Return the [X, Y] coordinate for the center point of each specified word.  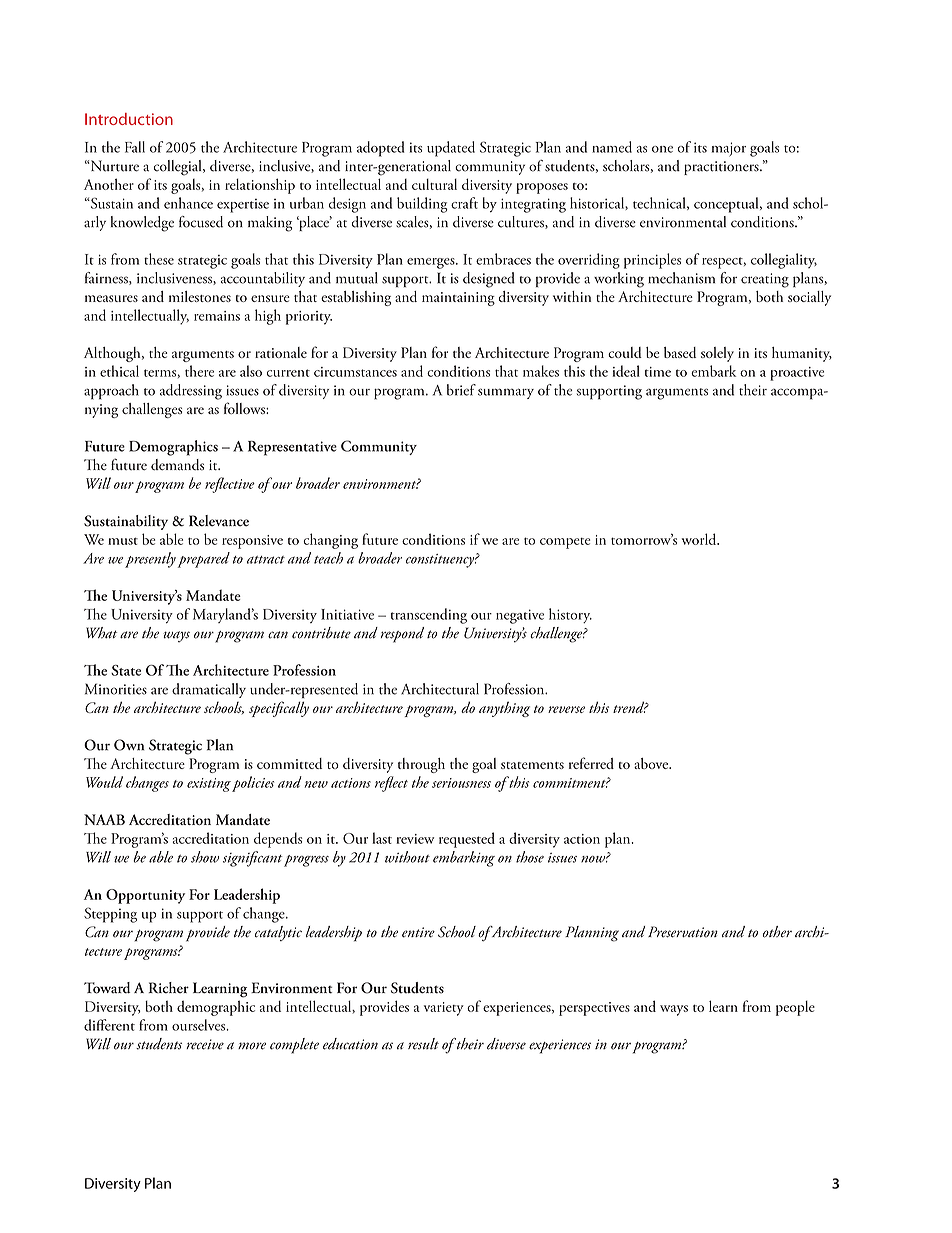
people [795, 1008]
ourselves [200, 1025]
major [729, 149]
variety [444, 1009]
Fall [135, 147]
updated [451, 149]
